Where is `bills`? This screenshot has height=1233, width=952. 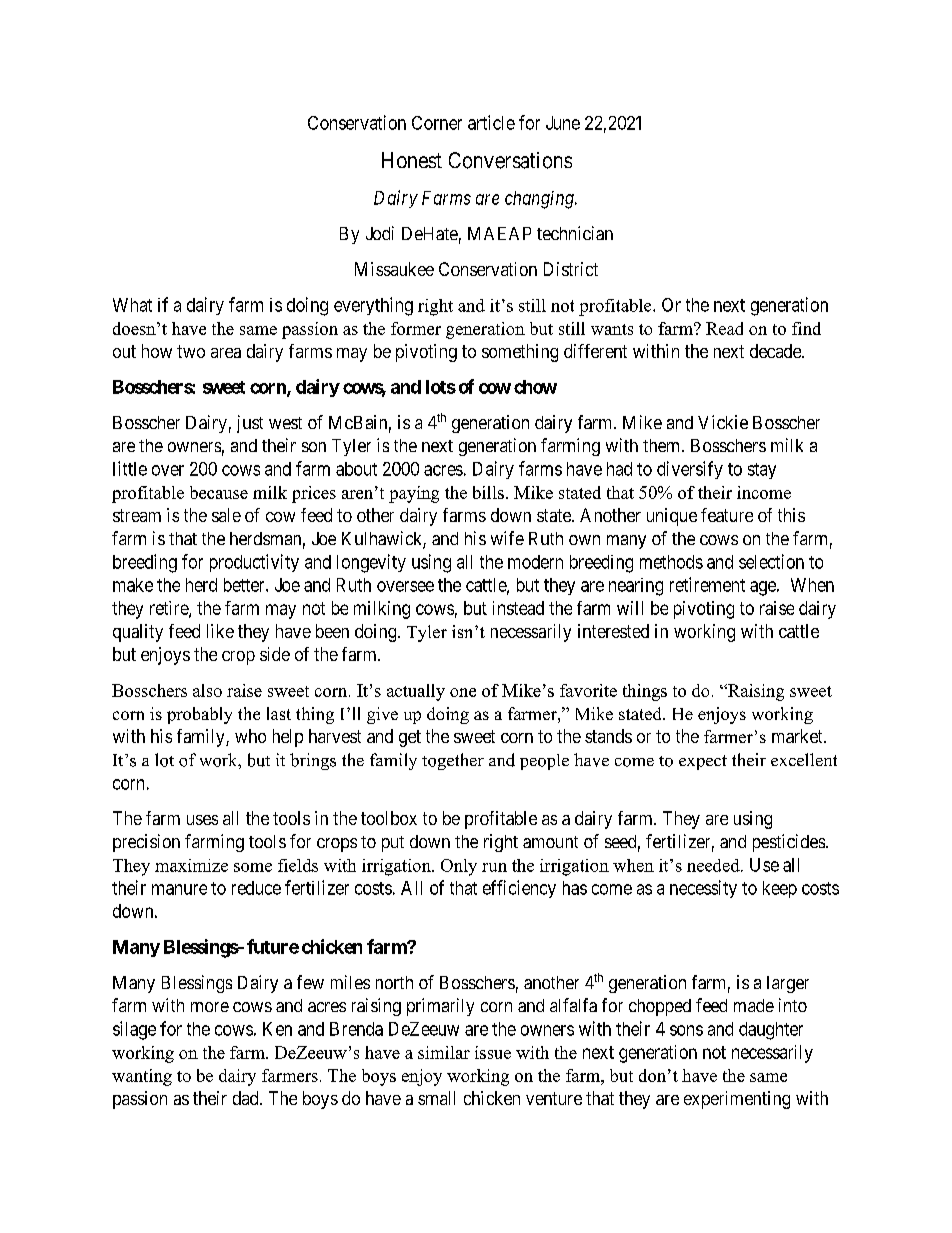 bills is located at coordinates (488, 492).
